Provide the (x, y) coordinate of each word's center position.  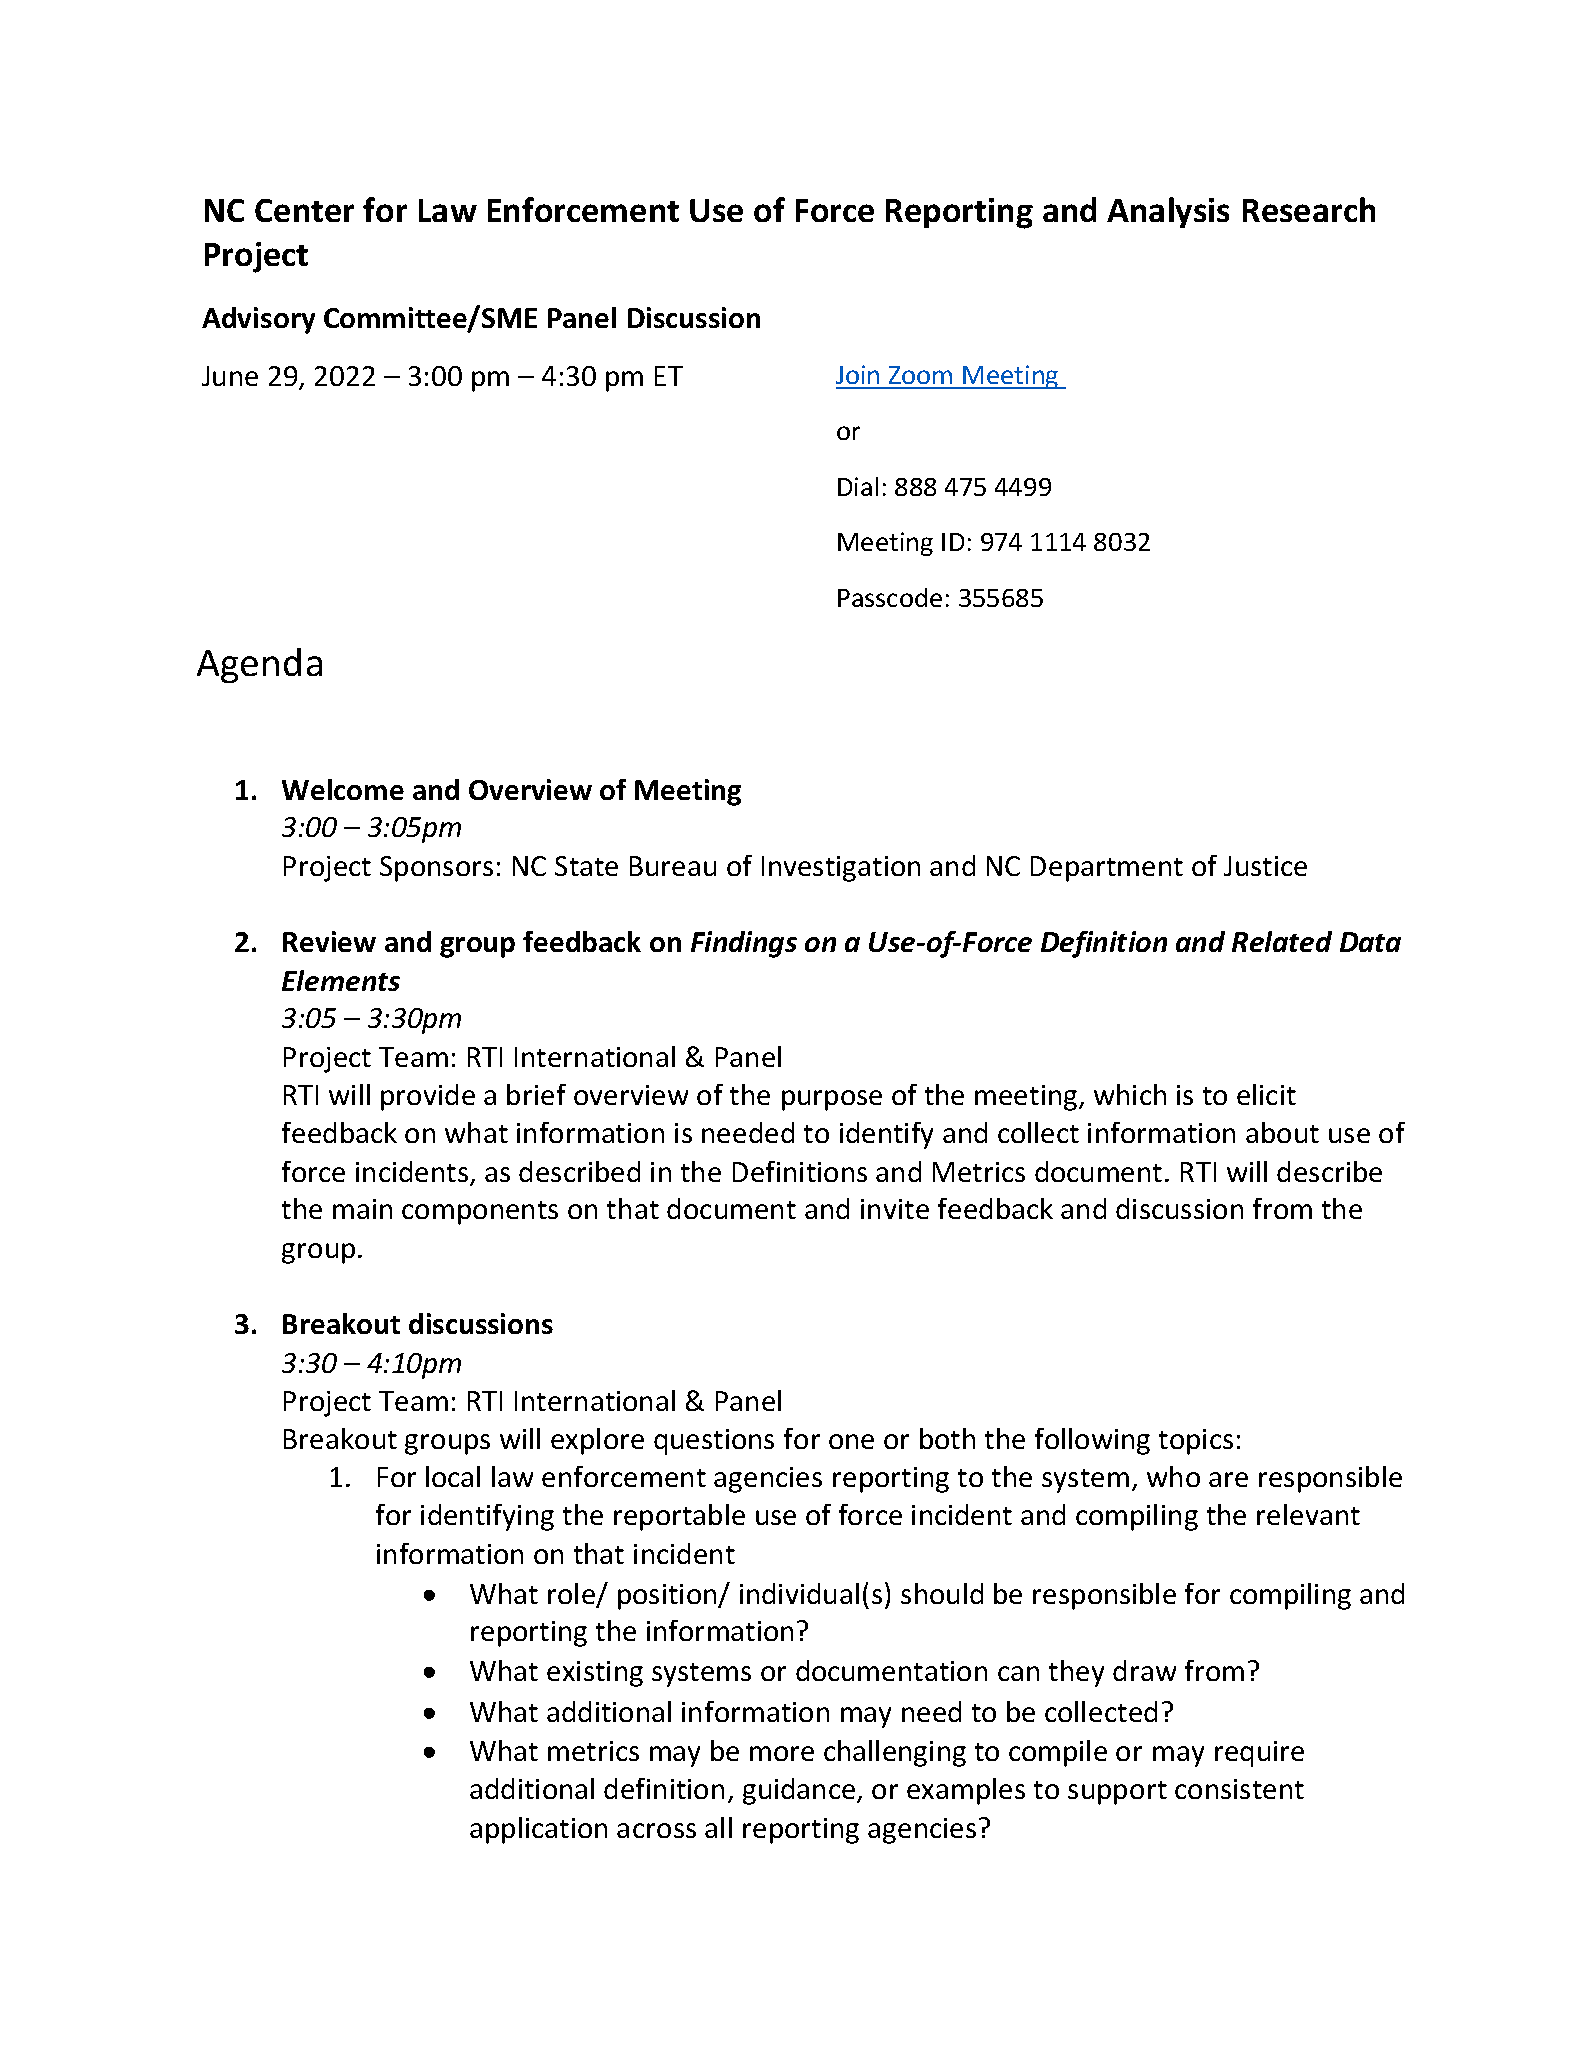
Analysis (1168, 212)
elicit (1266, 1094)
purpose (832, 1100)
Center (304, 210)
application (538, 1830)
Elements (341, 980)
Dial (858, 486)
